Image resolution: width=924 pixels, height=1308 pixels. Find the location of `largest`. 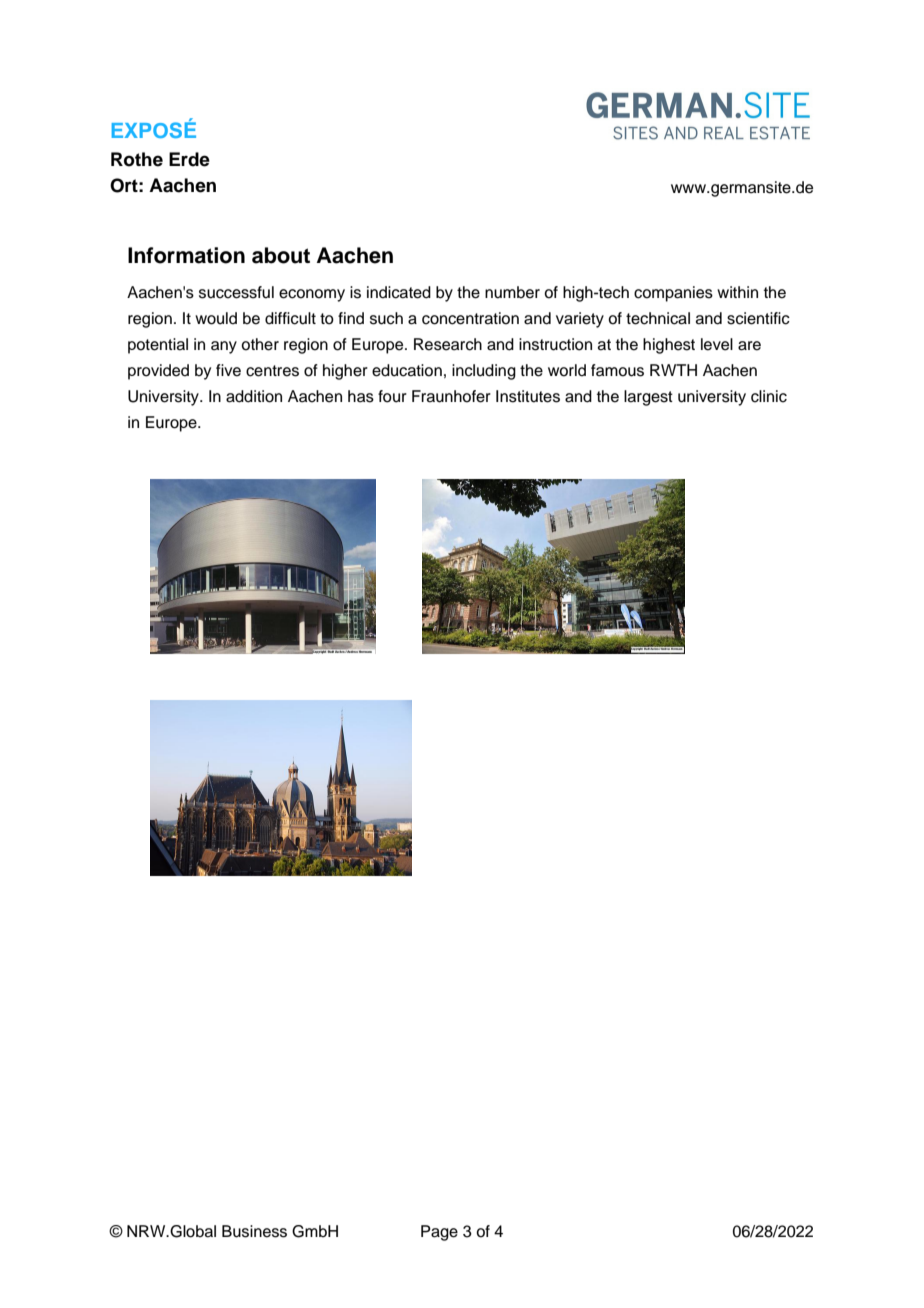

largest is located at coordinates (648, 398).
